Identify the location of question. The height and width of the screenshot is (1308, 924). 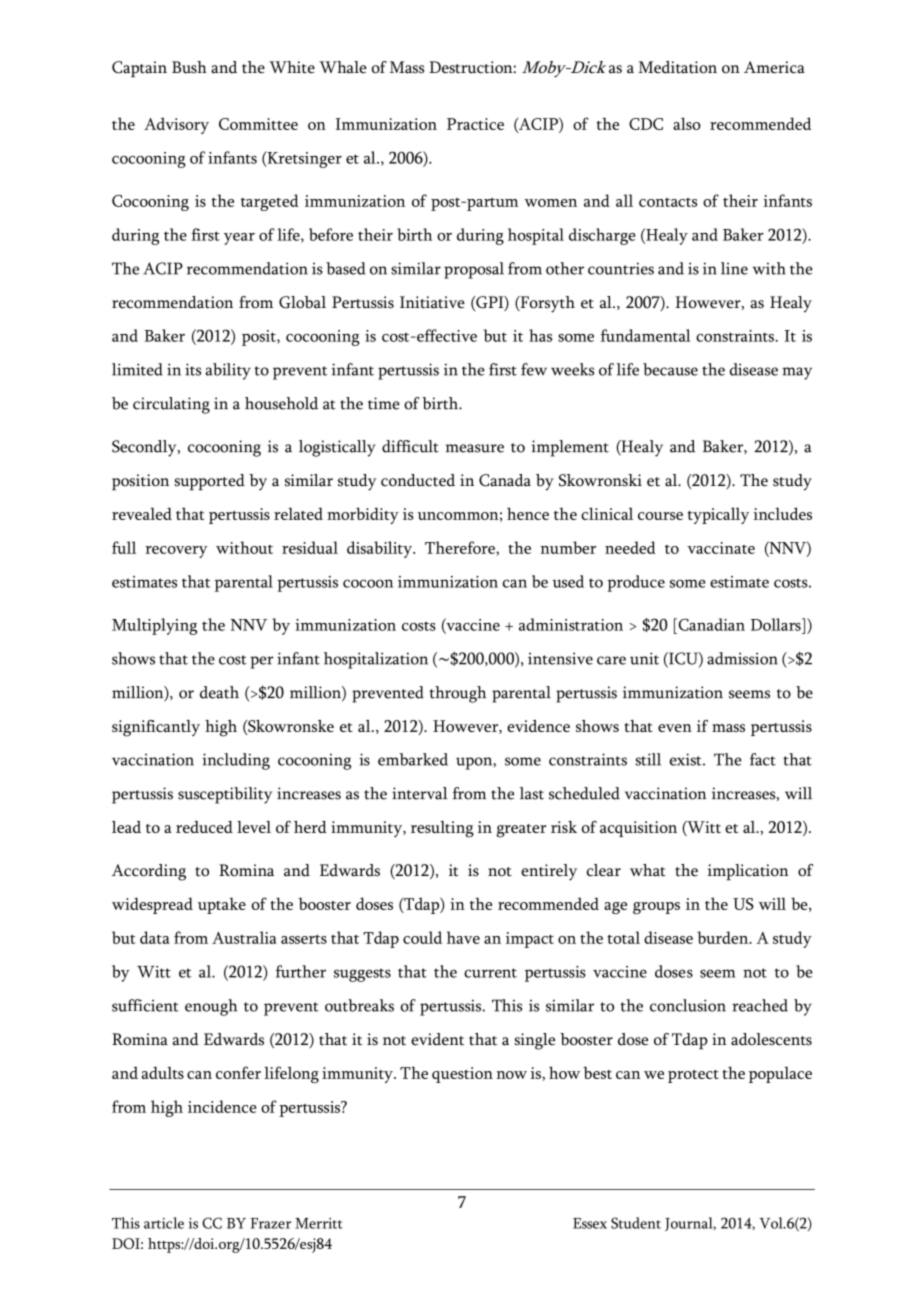
(462, 1075).
